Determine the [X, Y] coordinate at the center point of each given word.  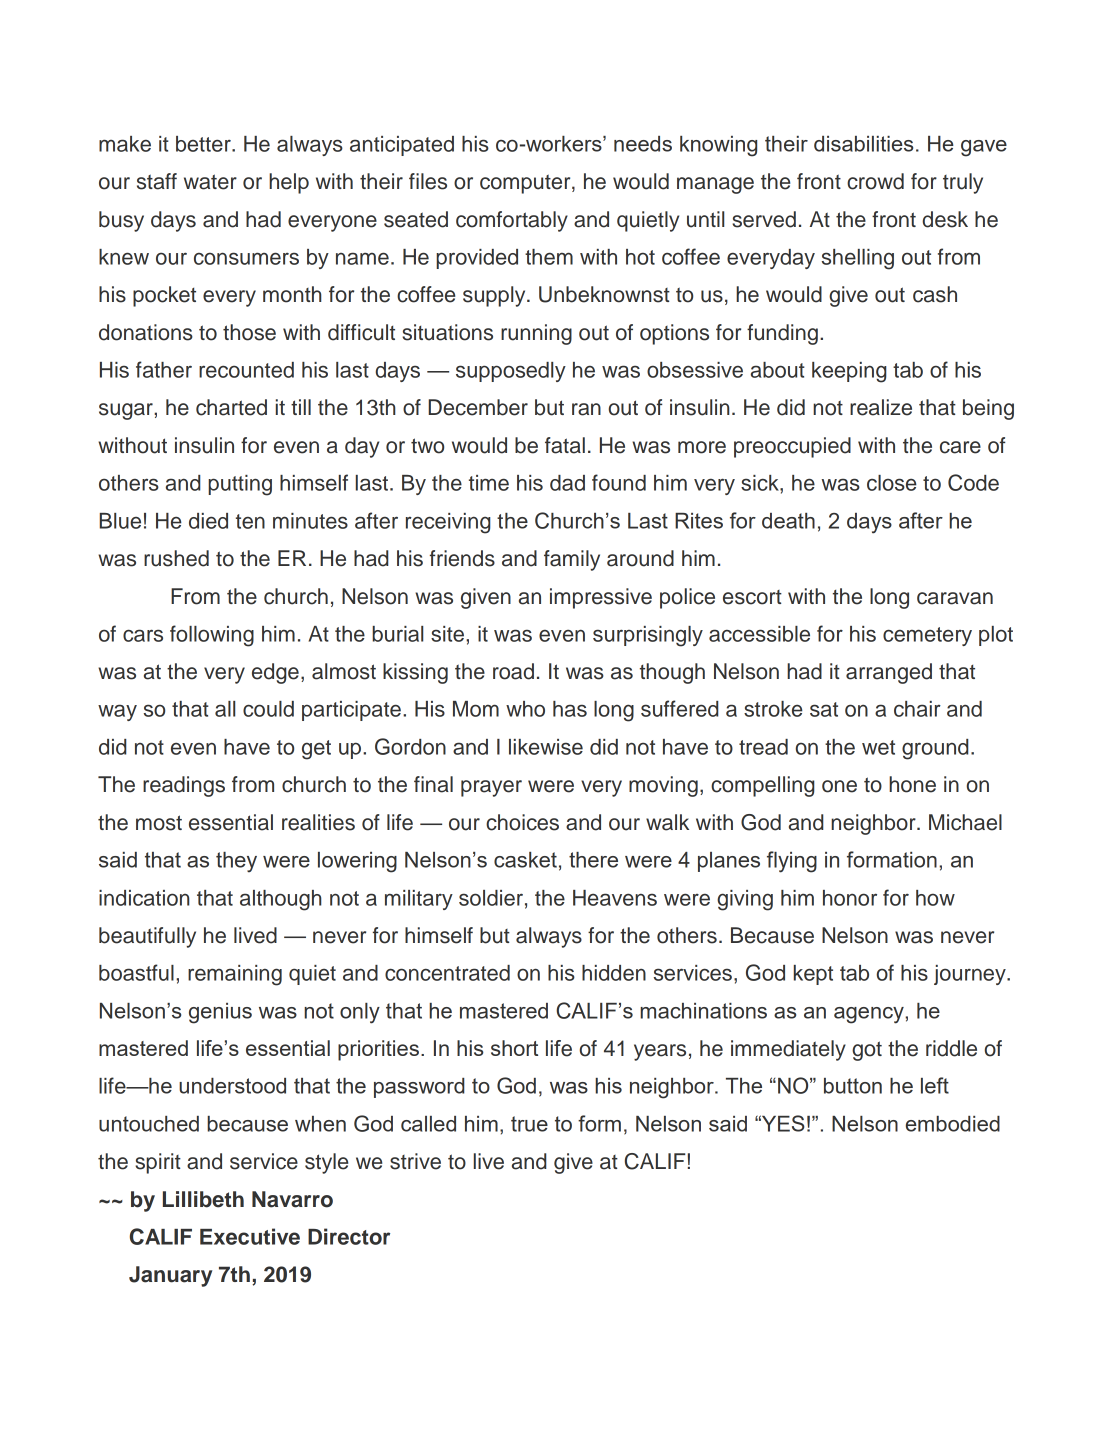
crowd [875, 181]
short [514, 1048]
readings [184, 786]
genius [220, 1013]
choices [522, 822]
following [212, 636]
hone [912, 784]
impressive [601, 598]
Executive [250, 1236]
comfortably [512, 221]
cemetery [927, 636]
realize [881, 407]
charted [231, 407]
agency [870, 1015]
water [210, 182]
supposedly [511, 372]
